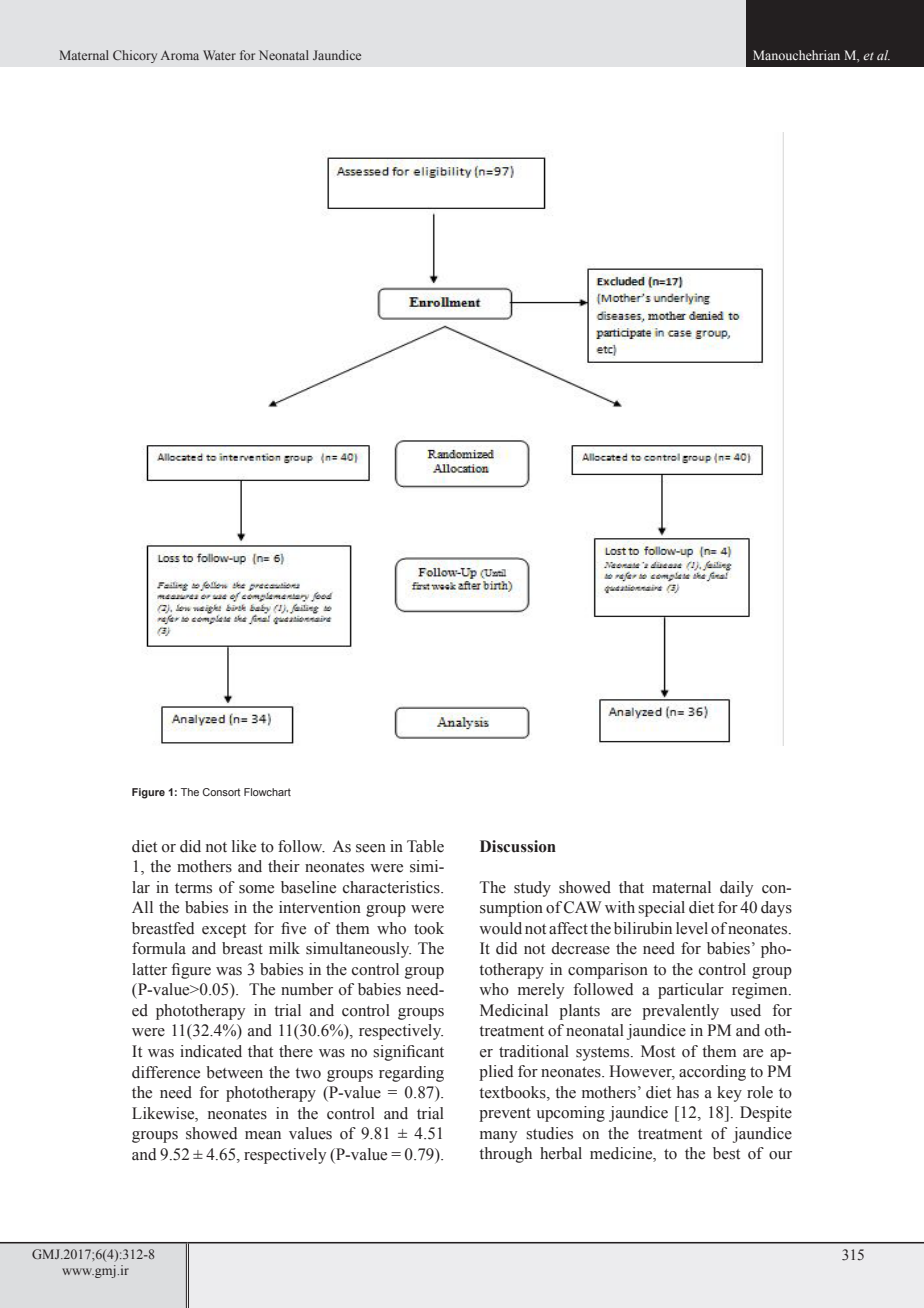  What do you see at coordinates (263, 1135) in the screenshot?
I see `mean` at bounding box center [263, 1135].
